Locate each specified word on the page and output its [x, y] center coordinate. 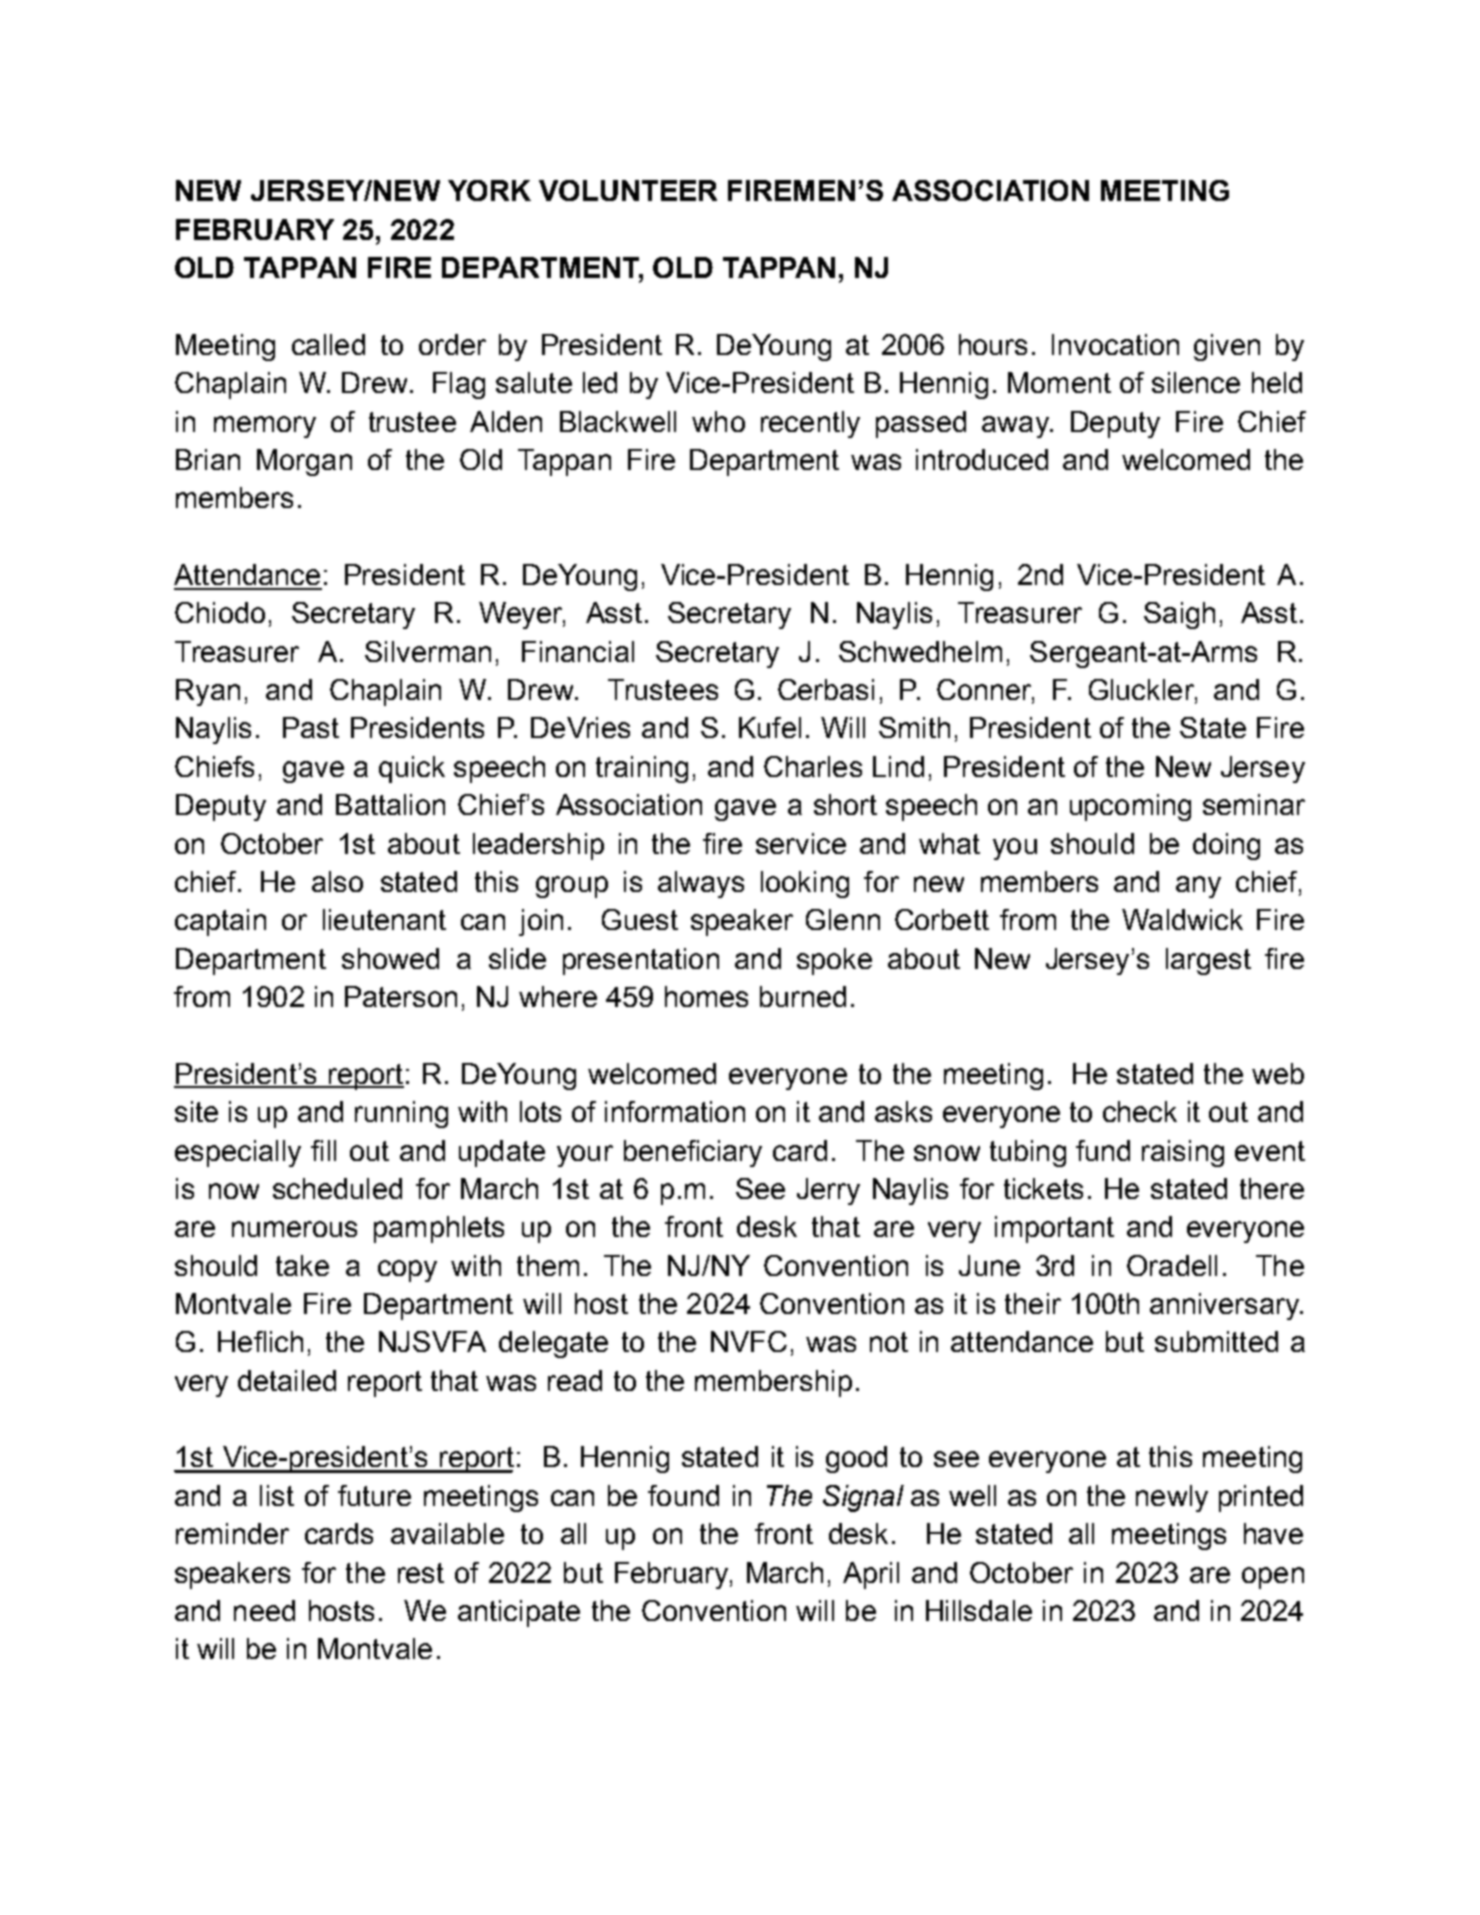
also [337, 881]
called [328, 344]
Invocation [1115, 344]
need [264, 1610]
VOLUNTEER [628, 190]
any [1198, 887]
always [701, 884]
